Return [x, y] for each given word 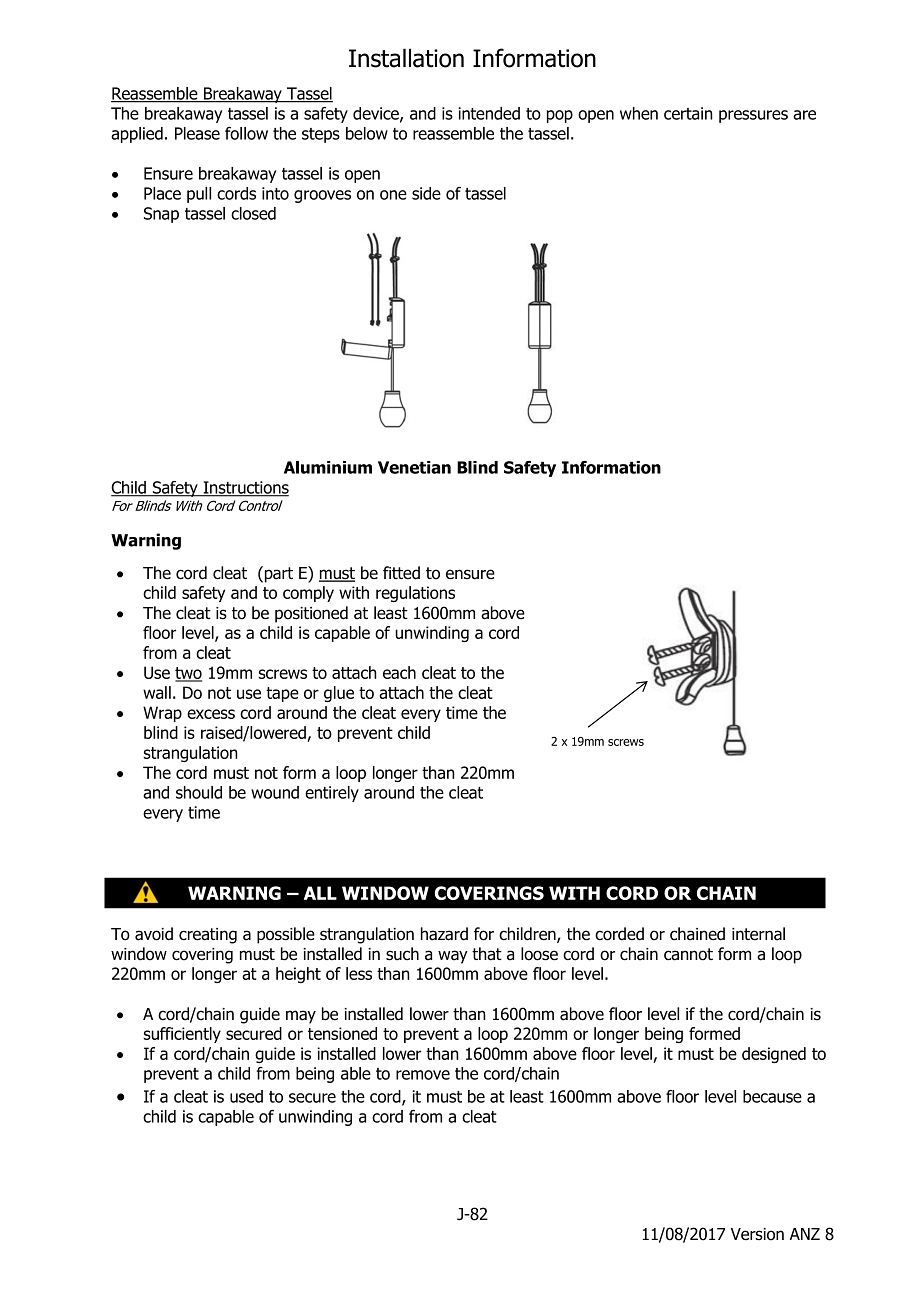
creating [208, 936]
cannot [688, 954]
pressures [753, 116]
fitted [401, 573]
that [487, 954]
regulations [415, 594]
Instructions [245, 488]
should [199, 792]
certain [688, 113]
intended [489, 113]
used [246, 1096]
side [426, 193]
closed [253, 213]
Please [197, 133]
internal [758, 934]
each [399, 672]
